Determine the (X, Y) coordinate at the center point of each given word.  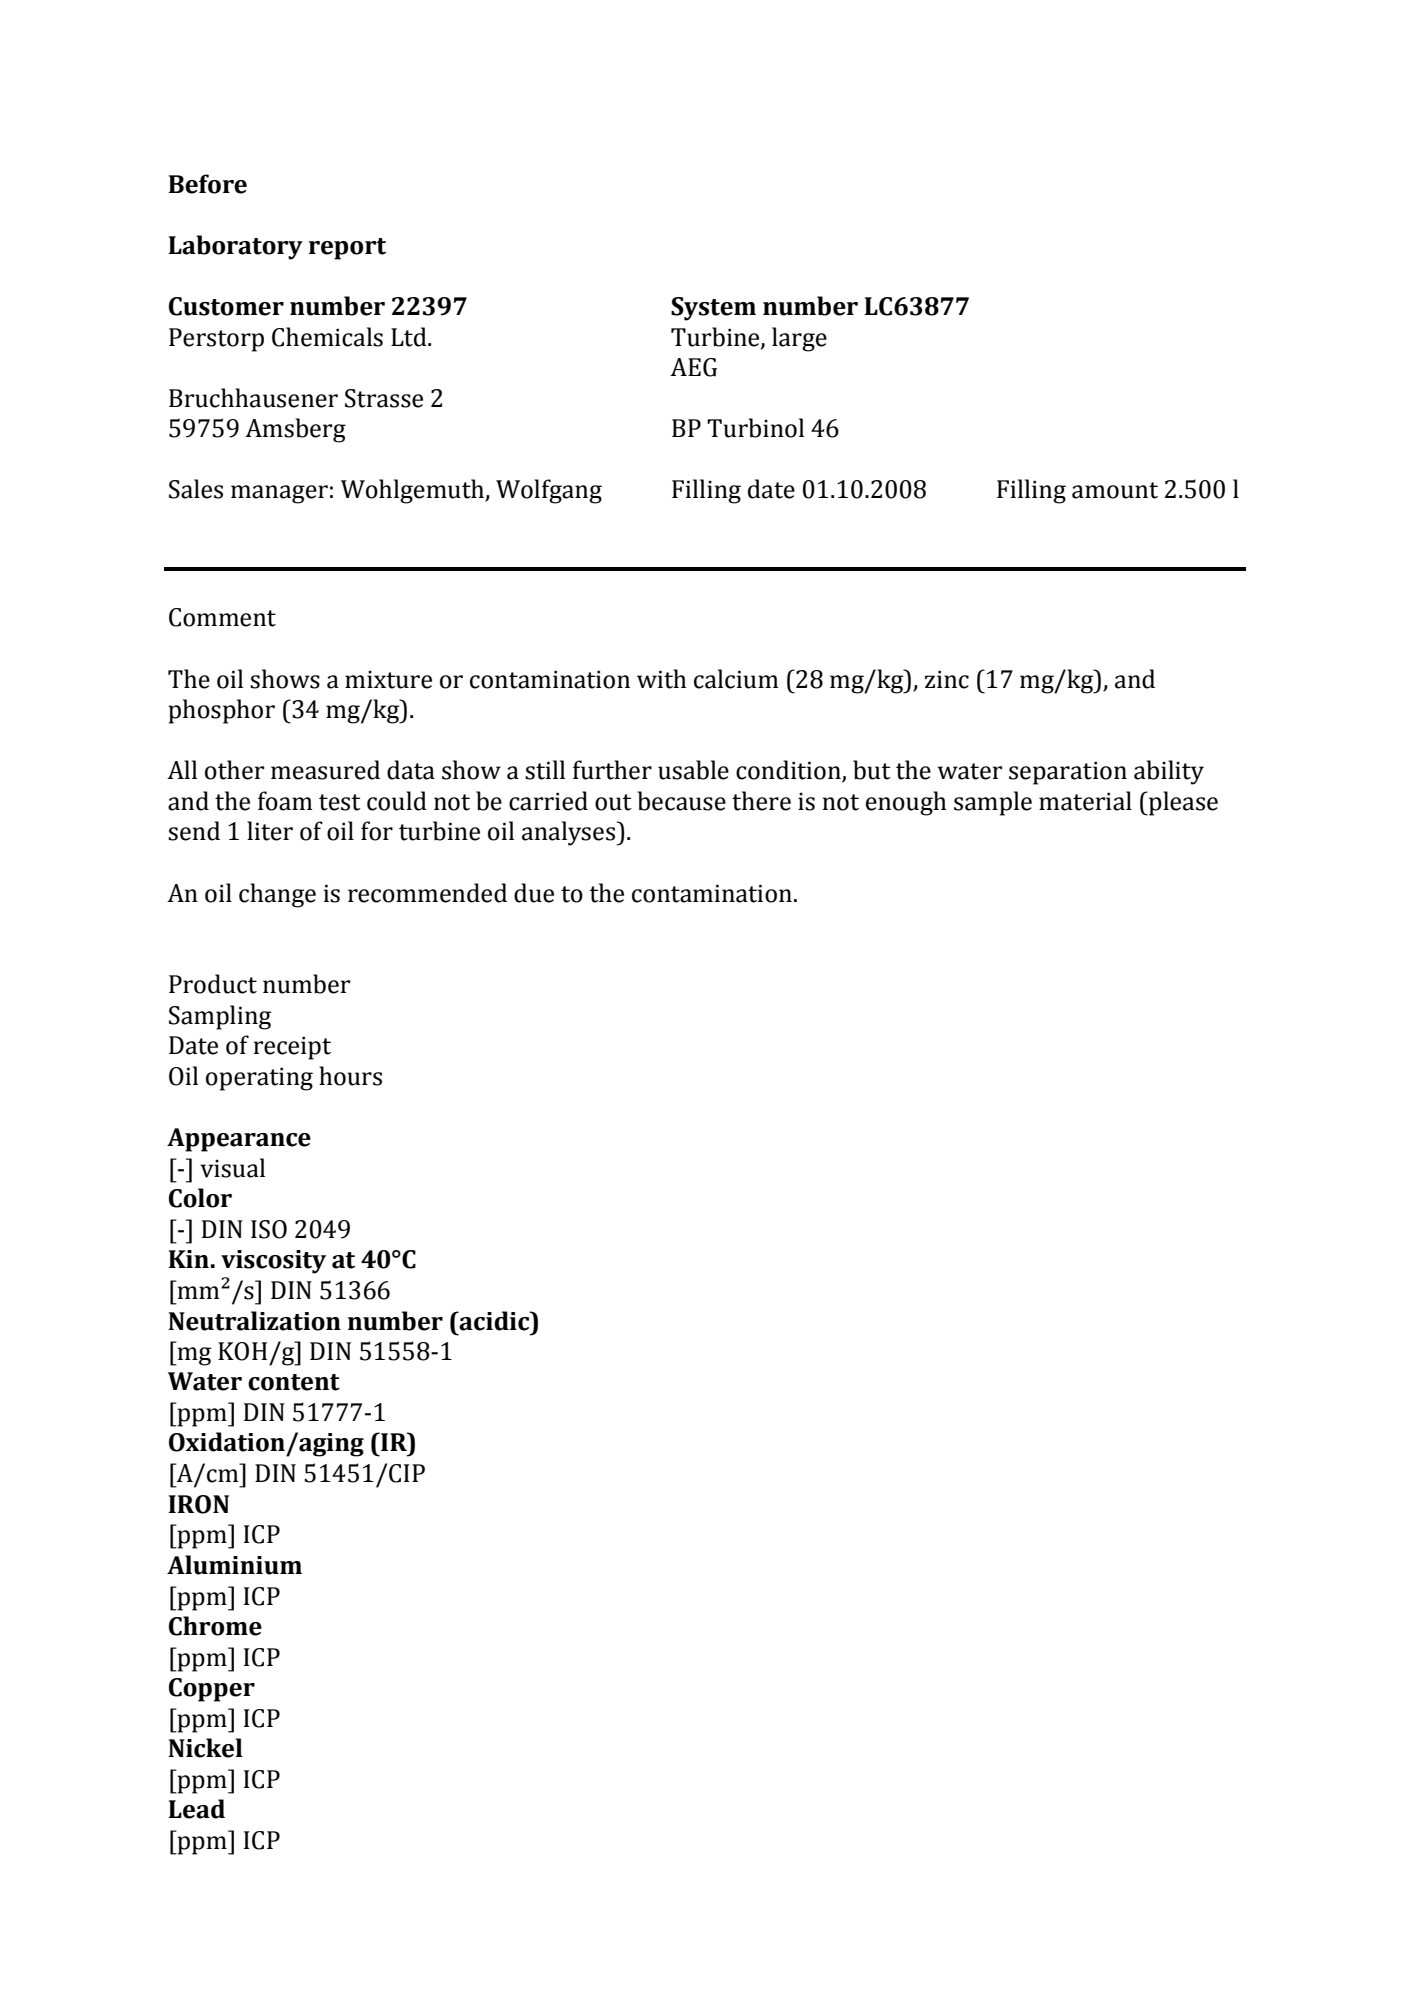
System (713, 309)
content (294, 1382)
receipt (292, 1048)
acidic (495, 1321)
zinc (947, 679)
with (662, 679)
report (347, 249)
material (1085, 801)
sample (993, 803)
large (799, 339)
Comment (222, 617)
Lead (196, 1809)
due (534, 893)
